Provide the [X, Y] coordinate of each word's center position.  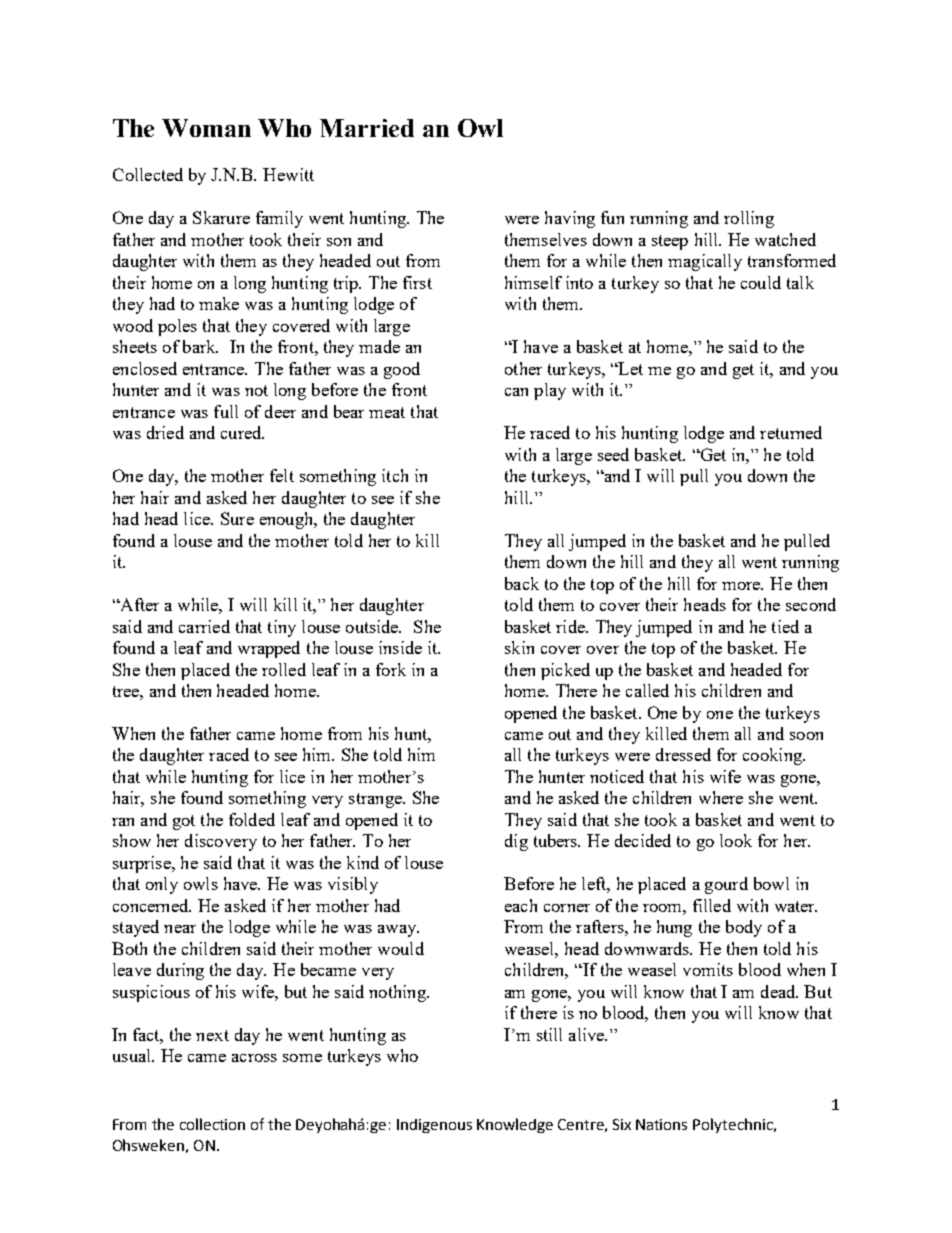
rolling [749, 219]
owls [201, 883]
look [736, 840]
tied [785, 626]
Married [367, 128]
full [226, 411]
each [521, 905]
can [516, 392]
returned [791, 432]
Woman [206, 128]
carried [204, 626]
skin [519, 647]
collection [212, 1124]
